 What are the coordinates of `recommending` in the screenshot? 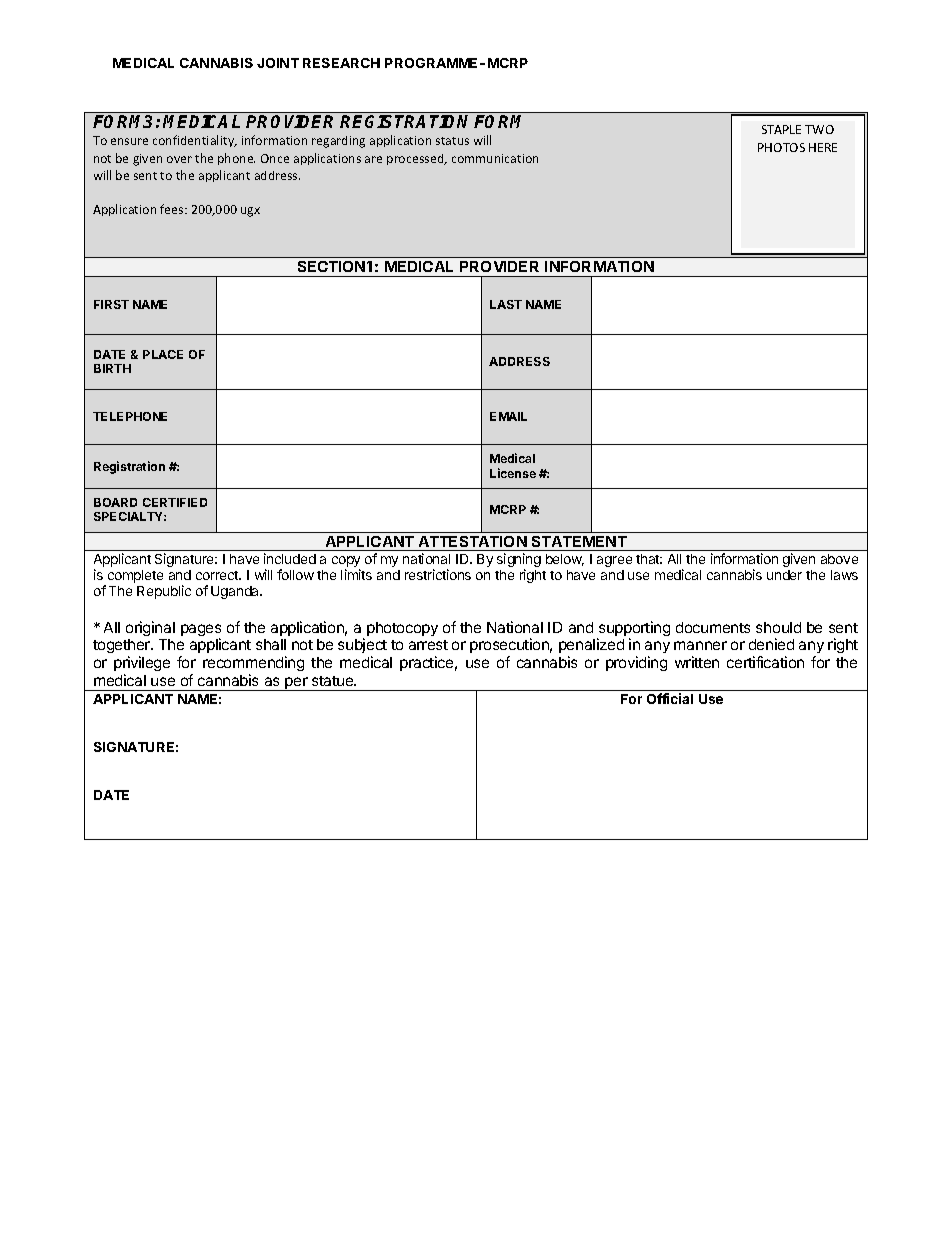 It's located at (253, 665).
